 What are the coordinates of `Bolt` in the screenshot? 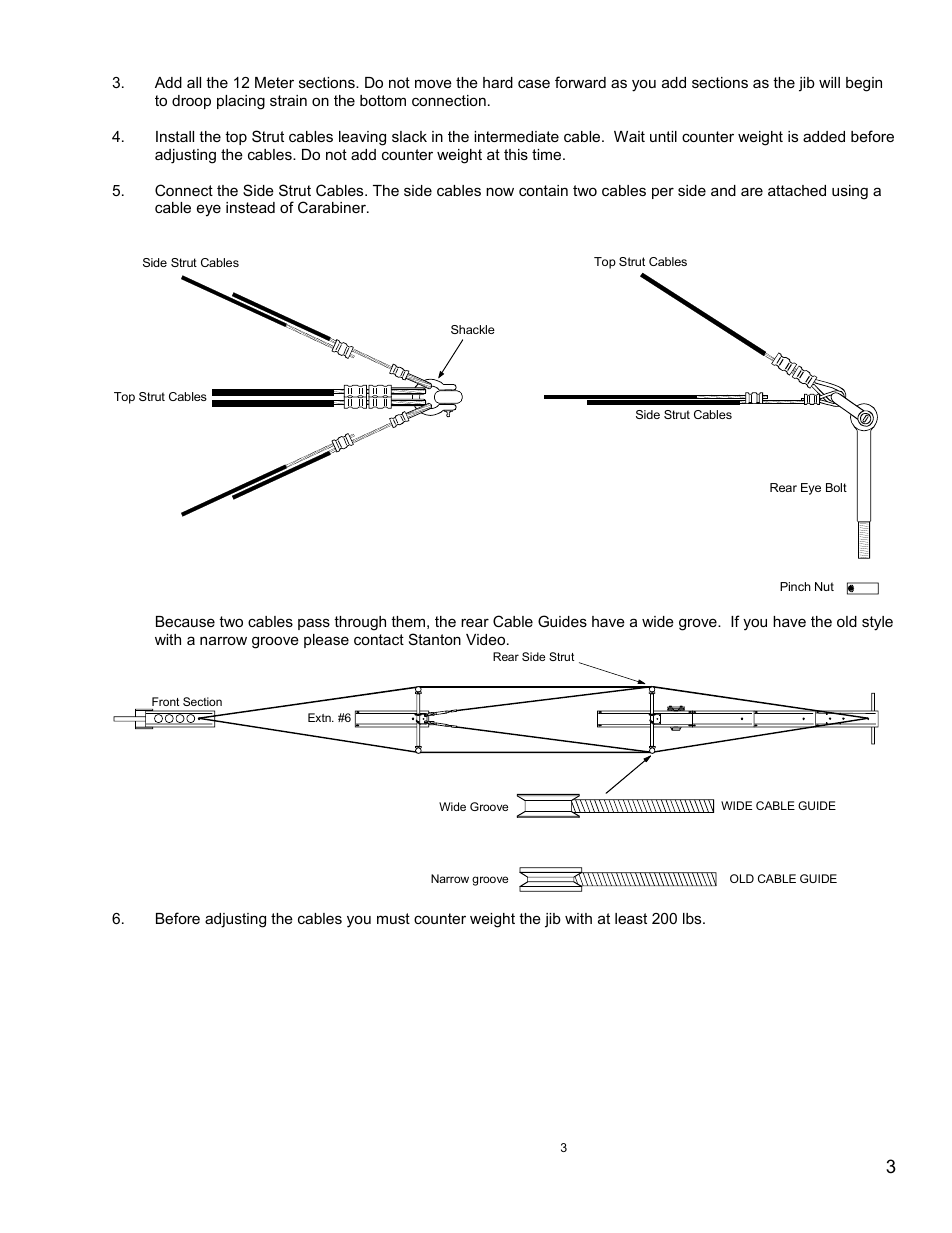 It's located at (836, 487).
